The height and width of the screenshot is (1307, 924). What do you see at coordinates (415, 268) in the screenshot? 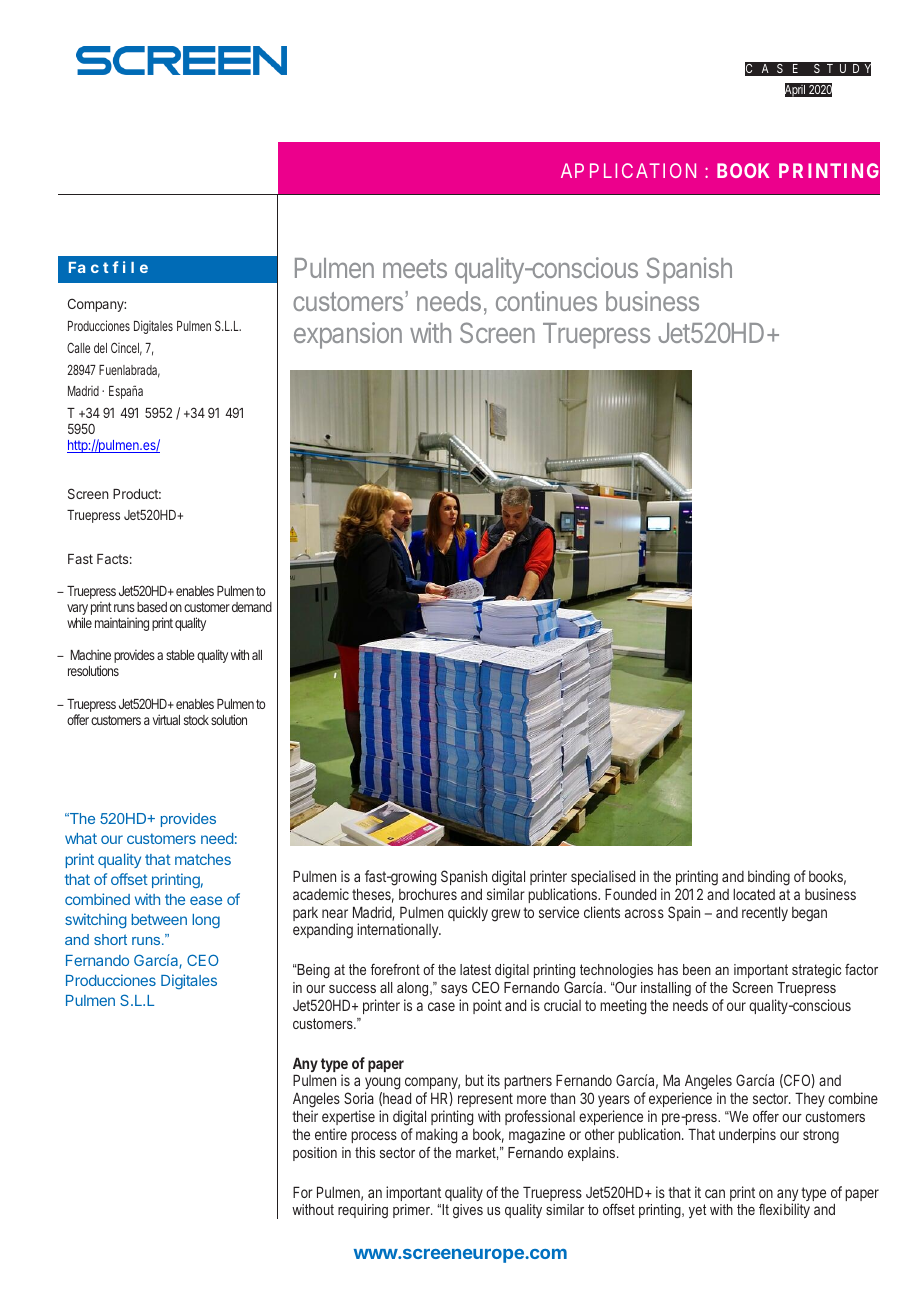
I see `meets` at bounding box center [415, 268].
